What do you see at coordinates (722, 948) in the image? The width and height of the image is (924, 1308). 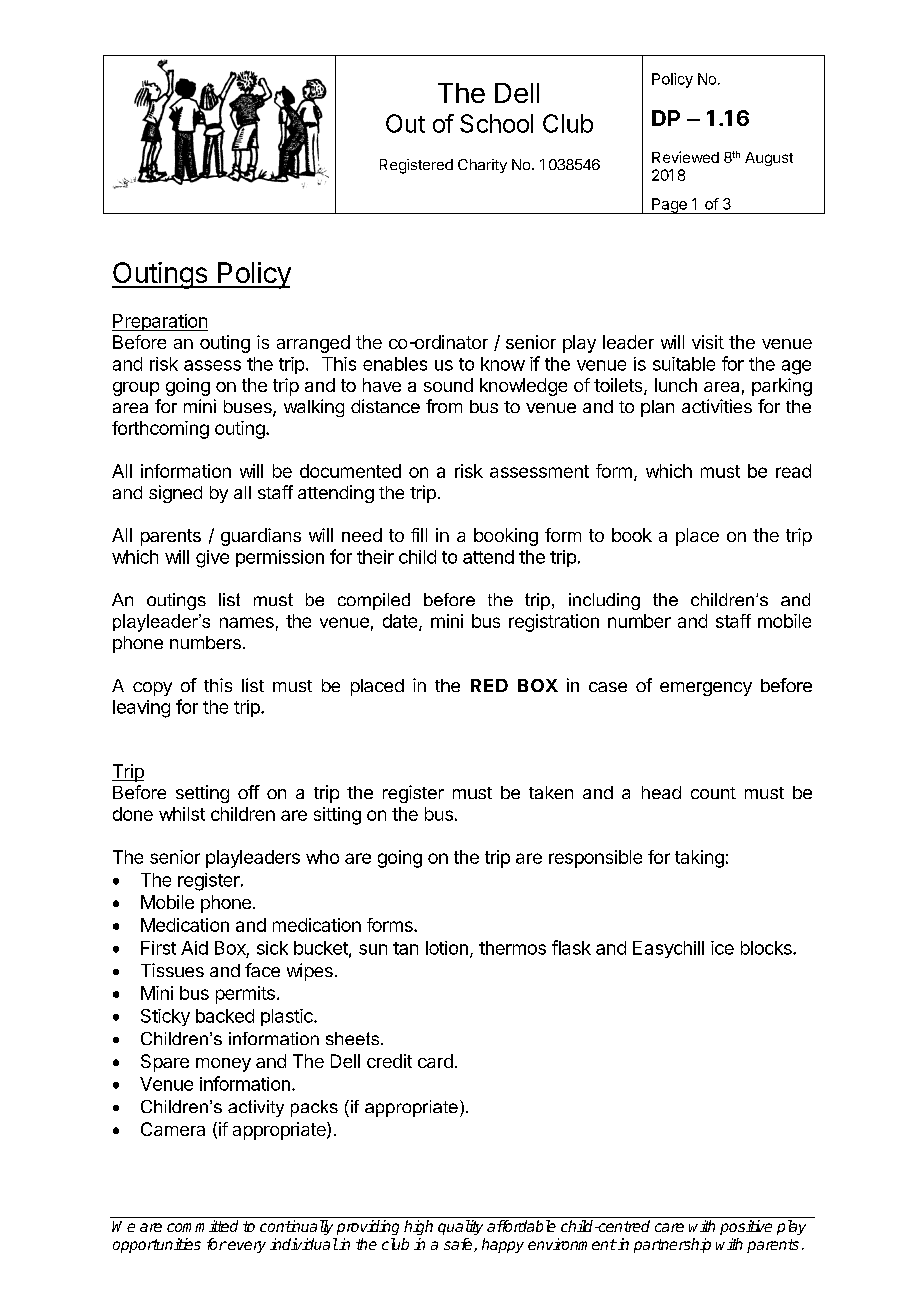 I see `ice` at bounding box center [722, 948].
